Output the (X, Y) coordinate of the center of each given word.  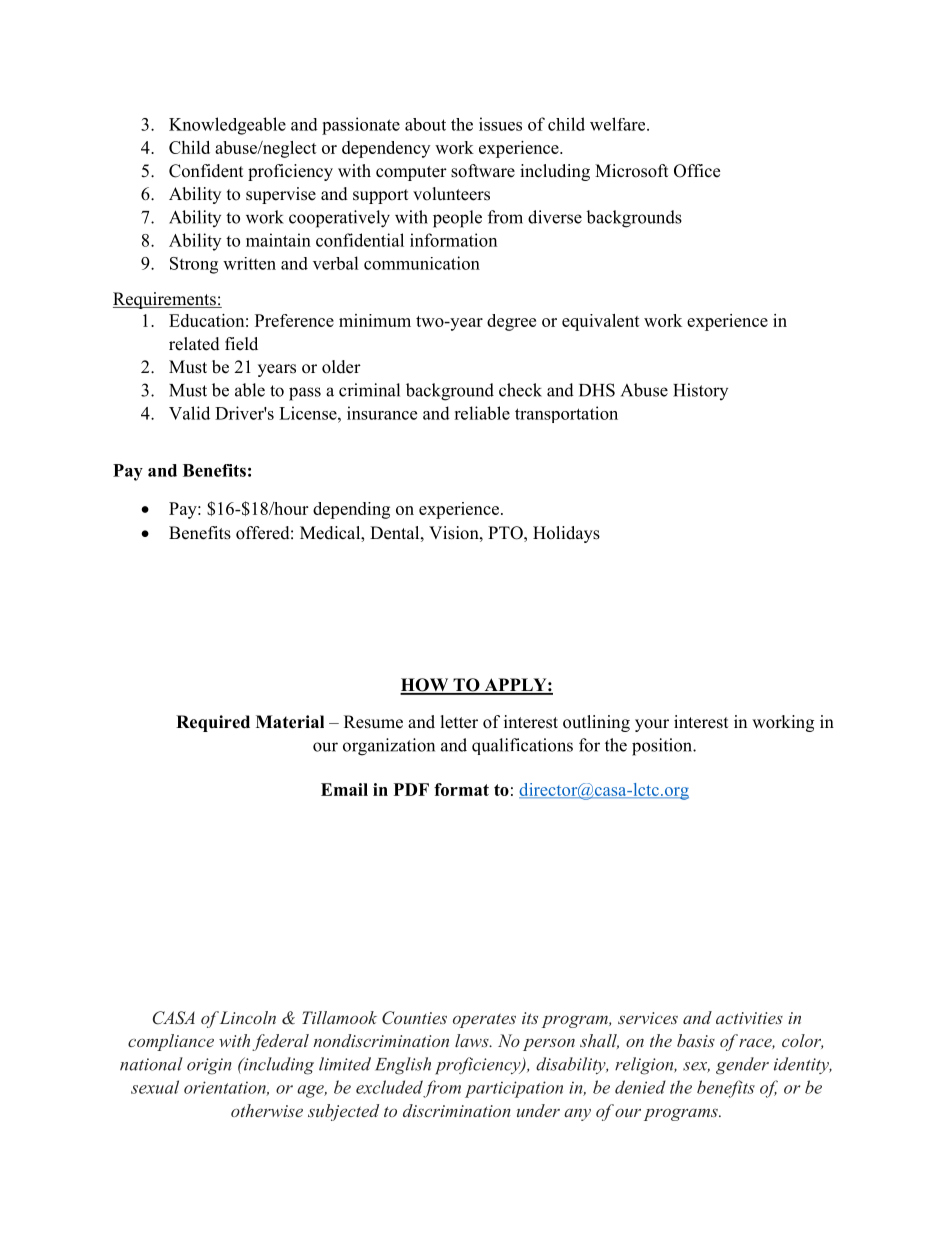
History (700, 391)
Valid (189, 413)
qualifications (522, 746)
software (483, 171)
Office (697, 171)
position (663, 747)
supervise (281, 195)
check (520, 390)
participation (514, 1089)
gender (742, 1066)
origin (209, 1066)
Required (213, 723)
